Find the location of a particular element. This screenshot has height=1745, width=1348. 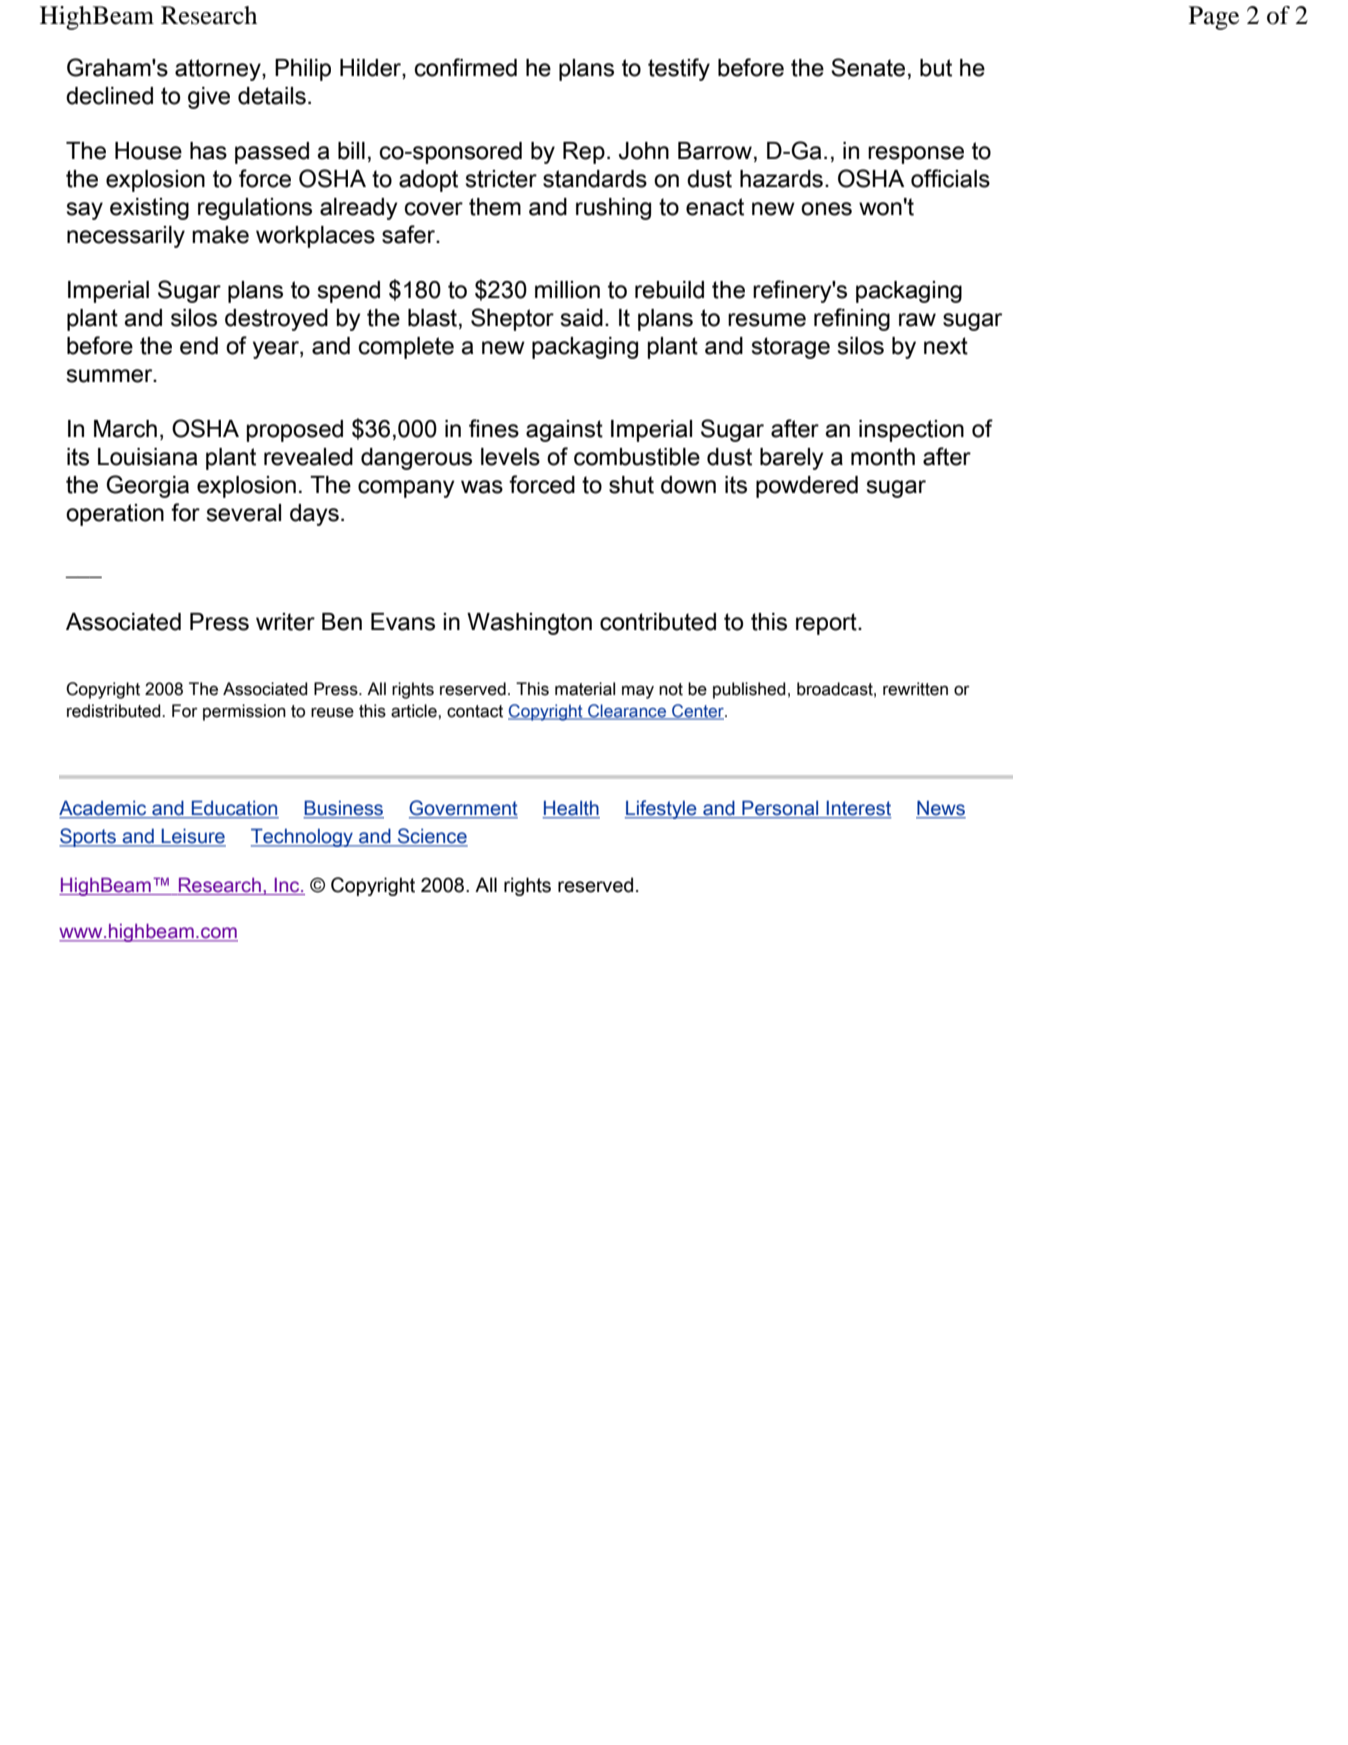

year is located at coordinates (277, 350).
